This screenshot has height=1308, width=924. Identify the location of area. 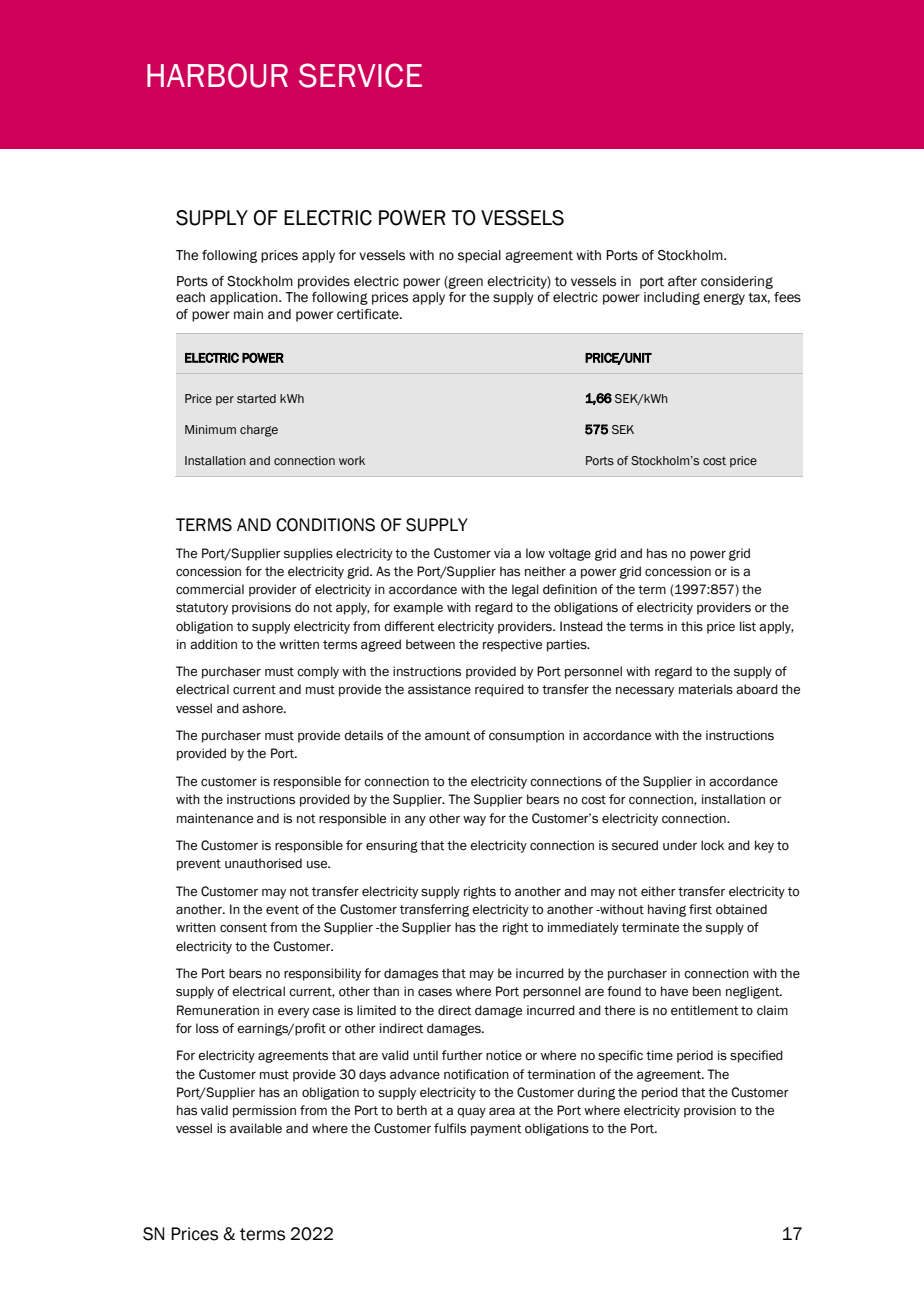
(502, 1111).
